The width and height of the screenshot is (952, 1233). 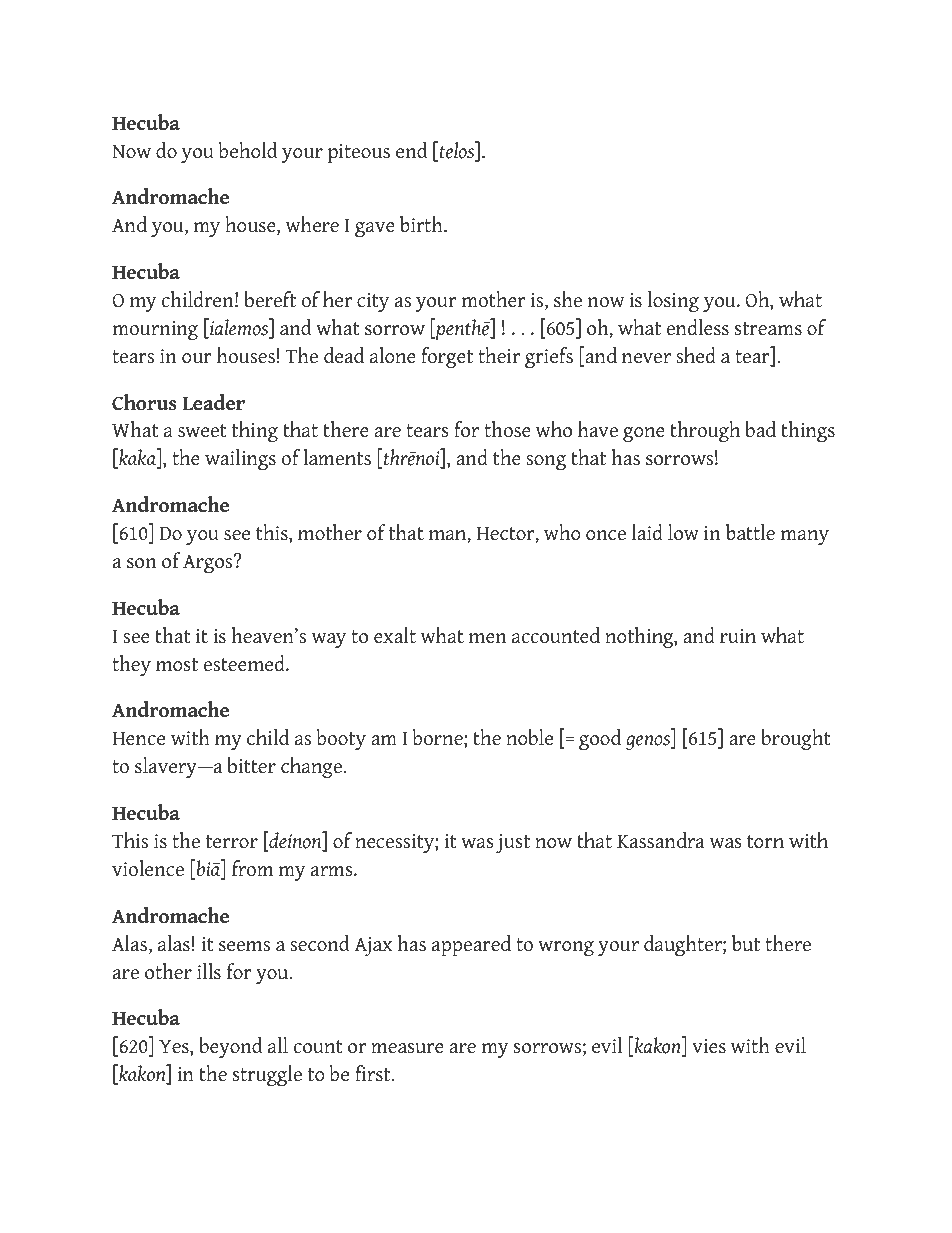 What do you see at coordinates (673, 301) in the screenshot?
I see `losing` at bounding box center [673, 301].
